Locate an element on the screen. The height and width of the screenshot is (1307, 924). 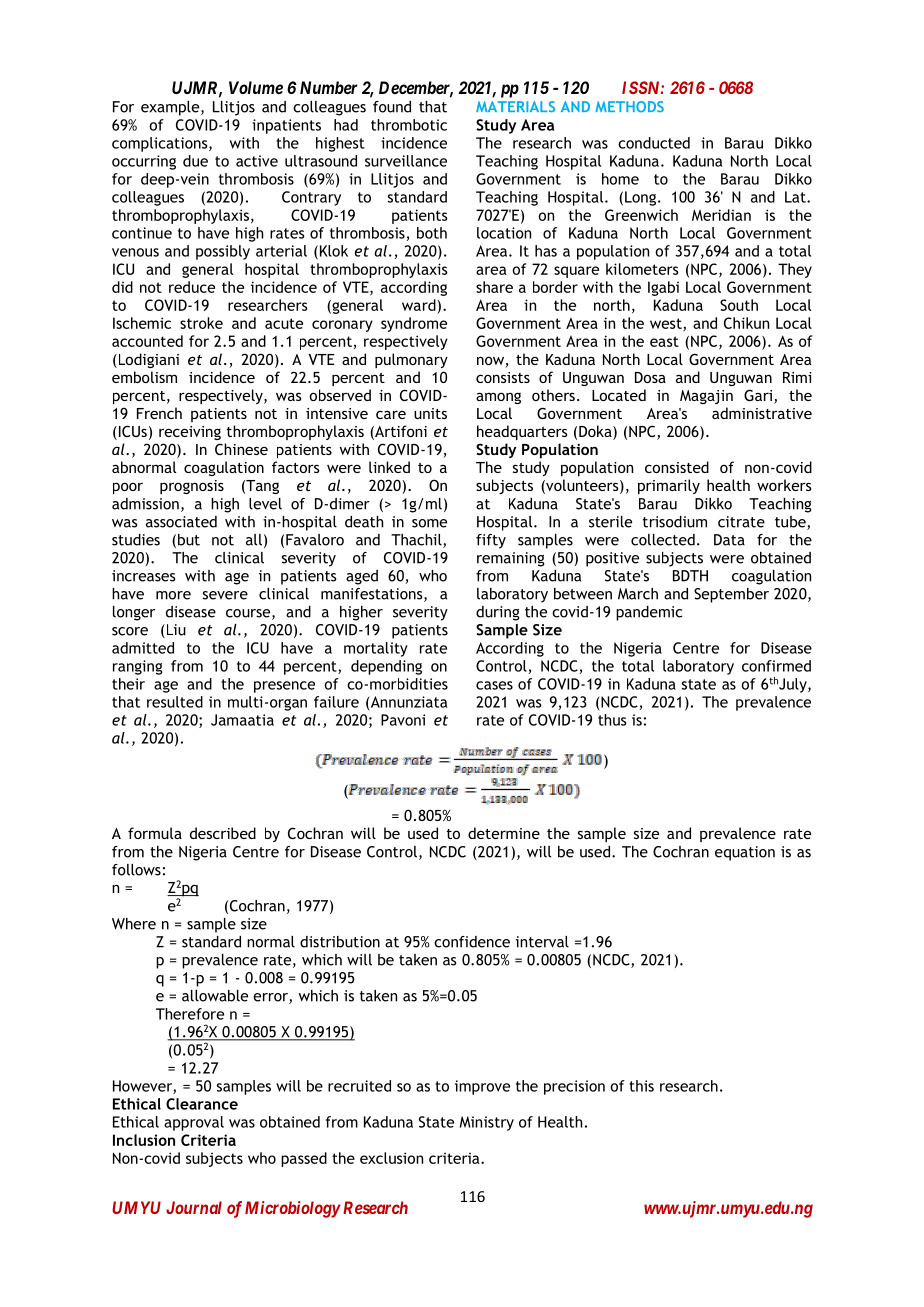
described is located at coordinates (223, 833).
